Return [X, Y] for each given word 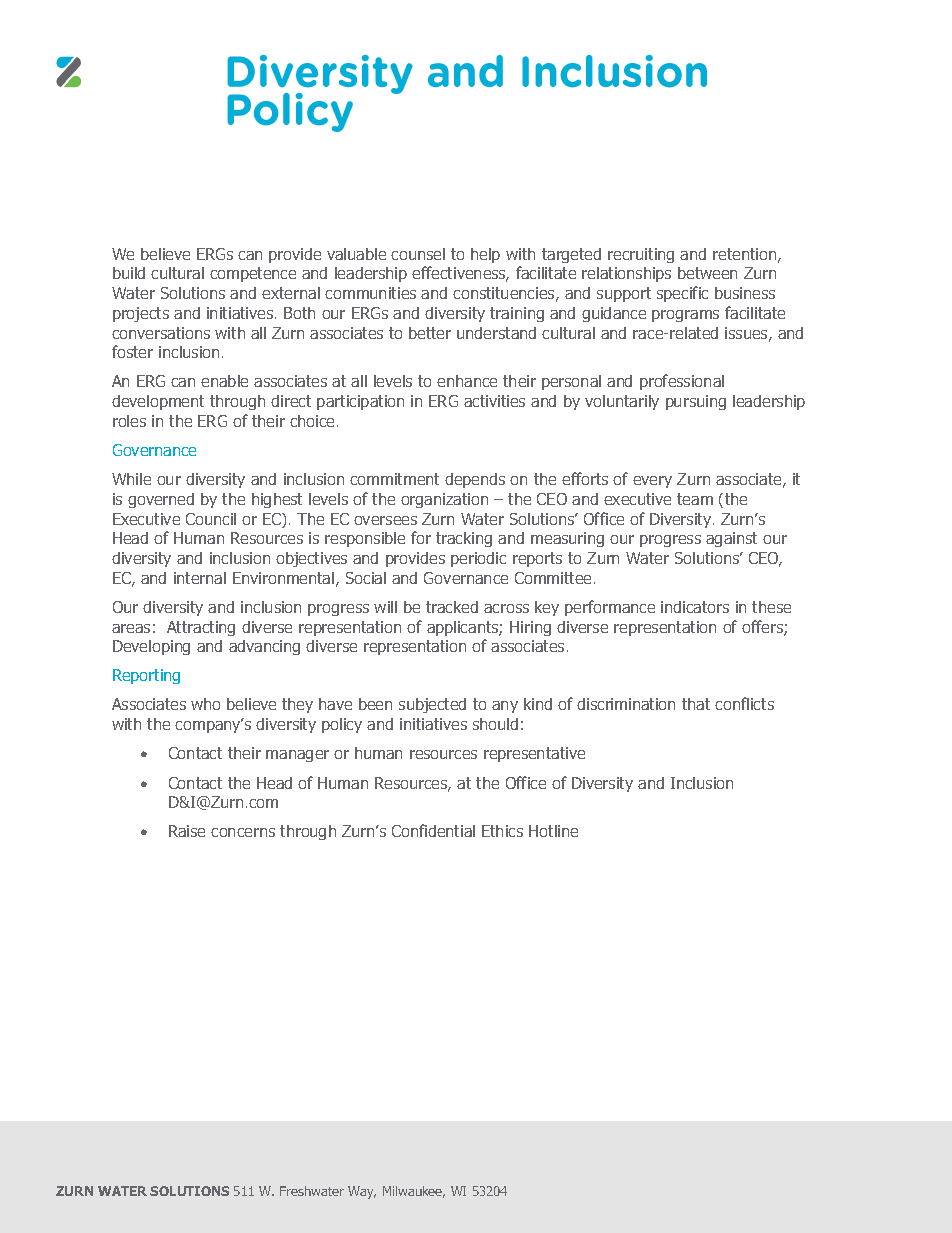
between [707, 273]
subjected [432, 705]
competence [253, 274]
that [696, 704]
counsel [418, 254]
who [205, 704]
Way [362, 1192]
